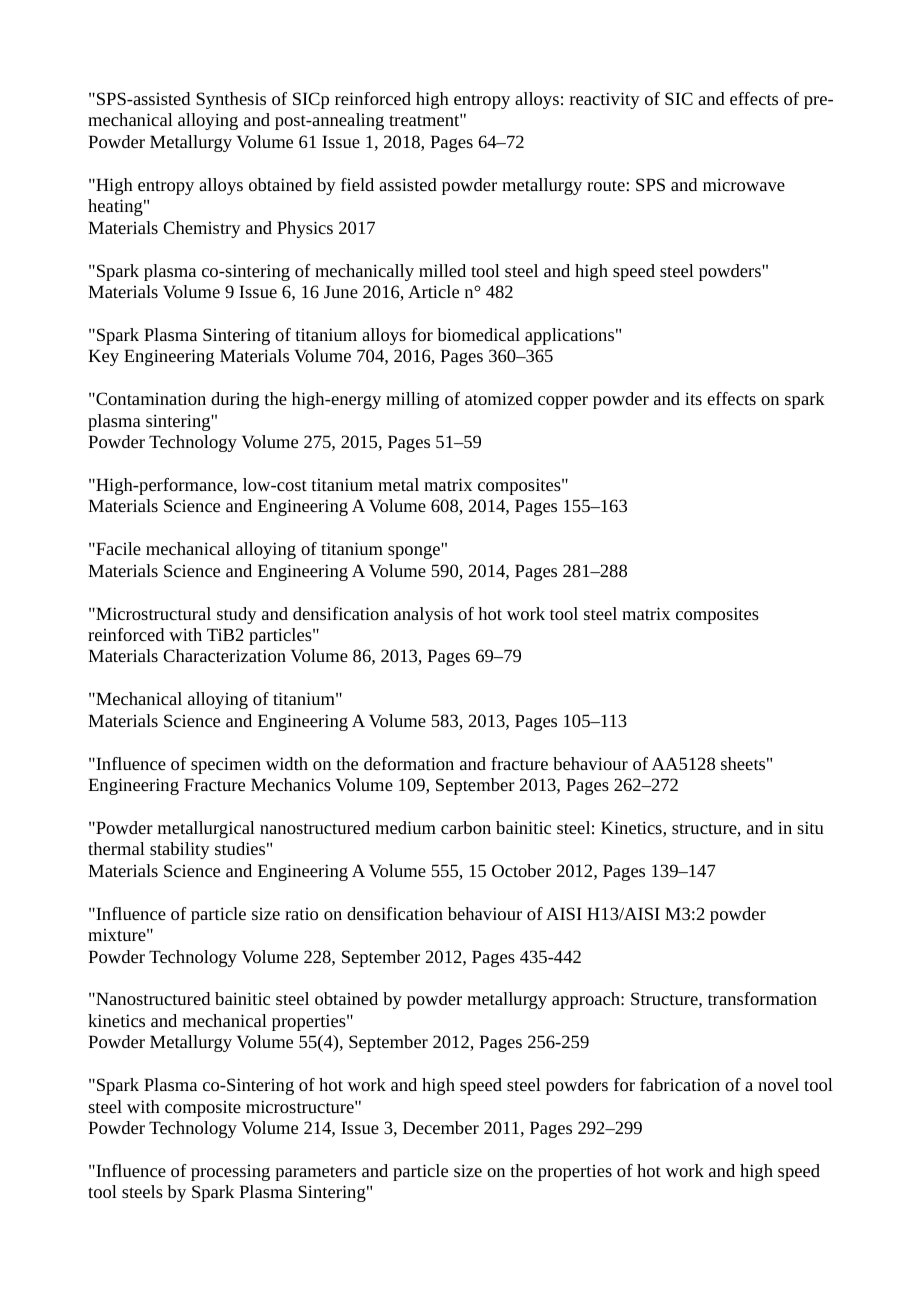 This image has height=1308, width=924. Describe the element at coordinates (693, 398) in the image. I see `its` at that location.
